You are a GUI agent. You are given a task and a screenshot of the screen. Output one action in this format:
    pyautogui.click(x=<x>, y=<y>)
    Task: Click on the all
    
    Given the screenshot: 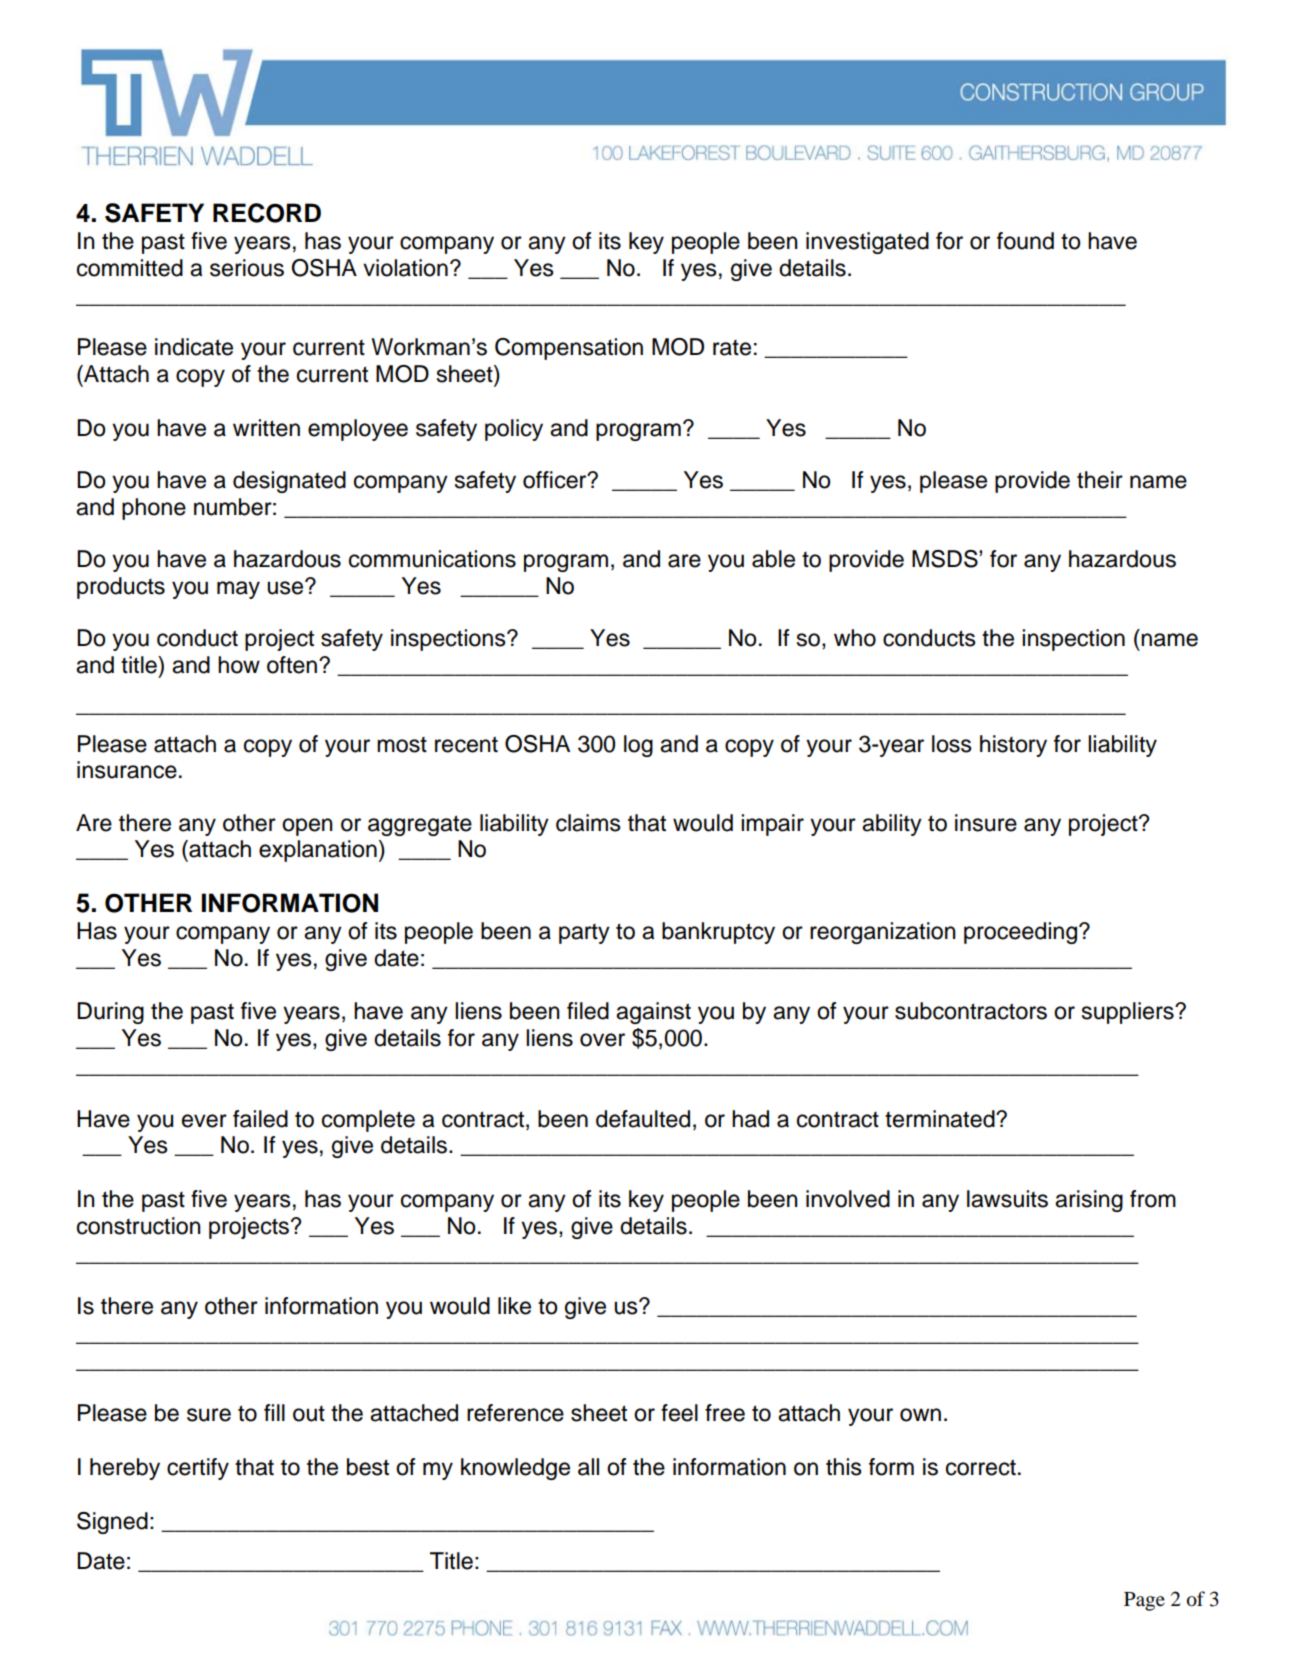 What is the action you would take?
    pyautogui.click(x=588, y=1467)
